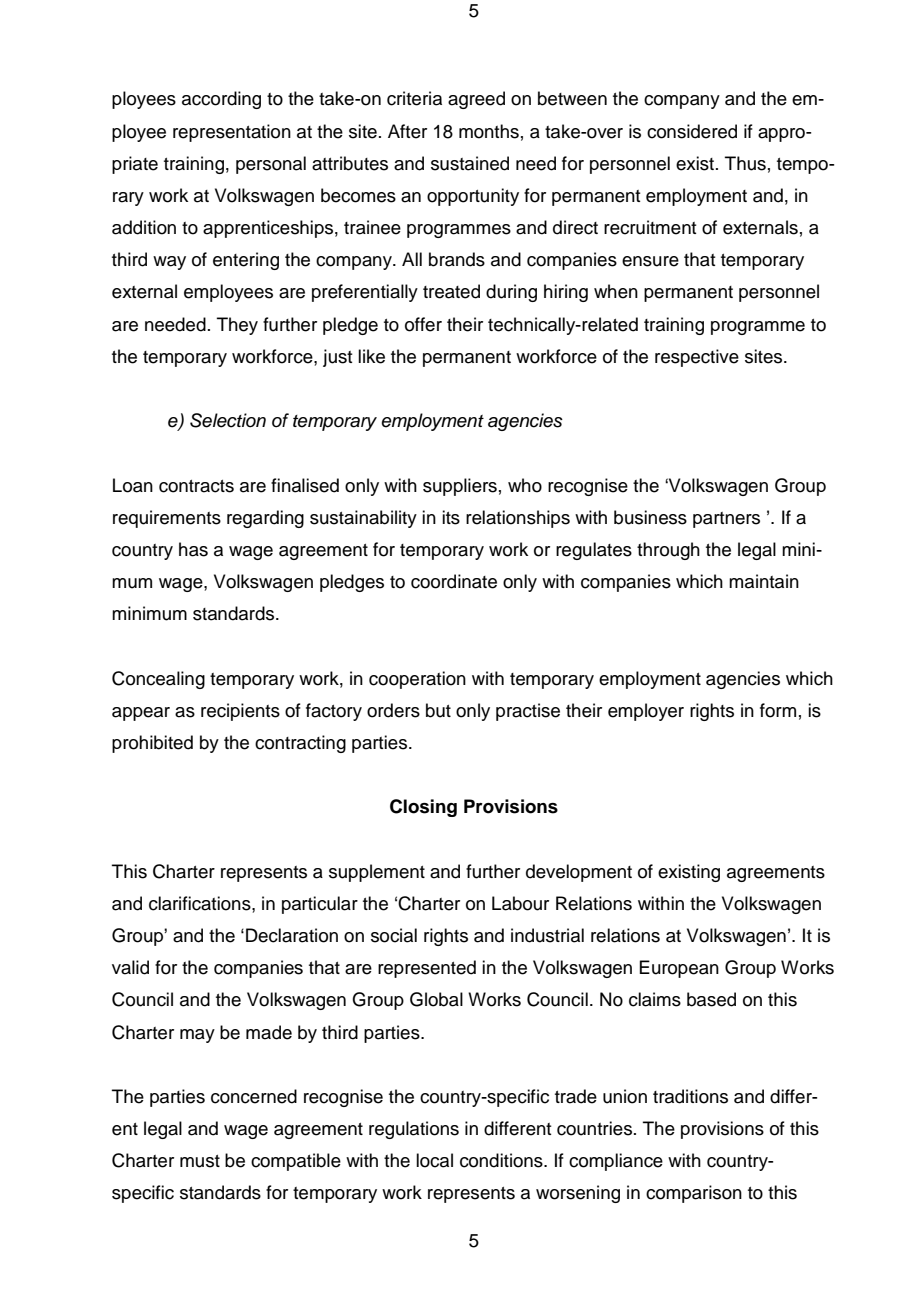  Describe the element at coordinates (221, 100) in the image. I see `according` at that location.
